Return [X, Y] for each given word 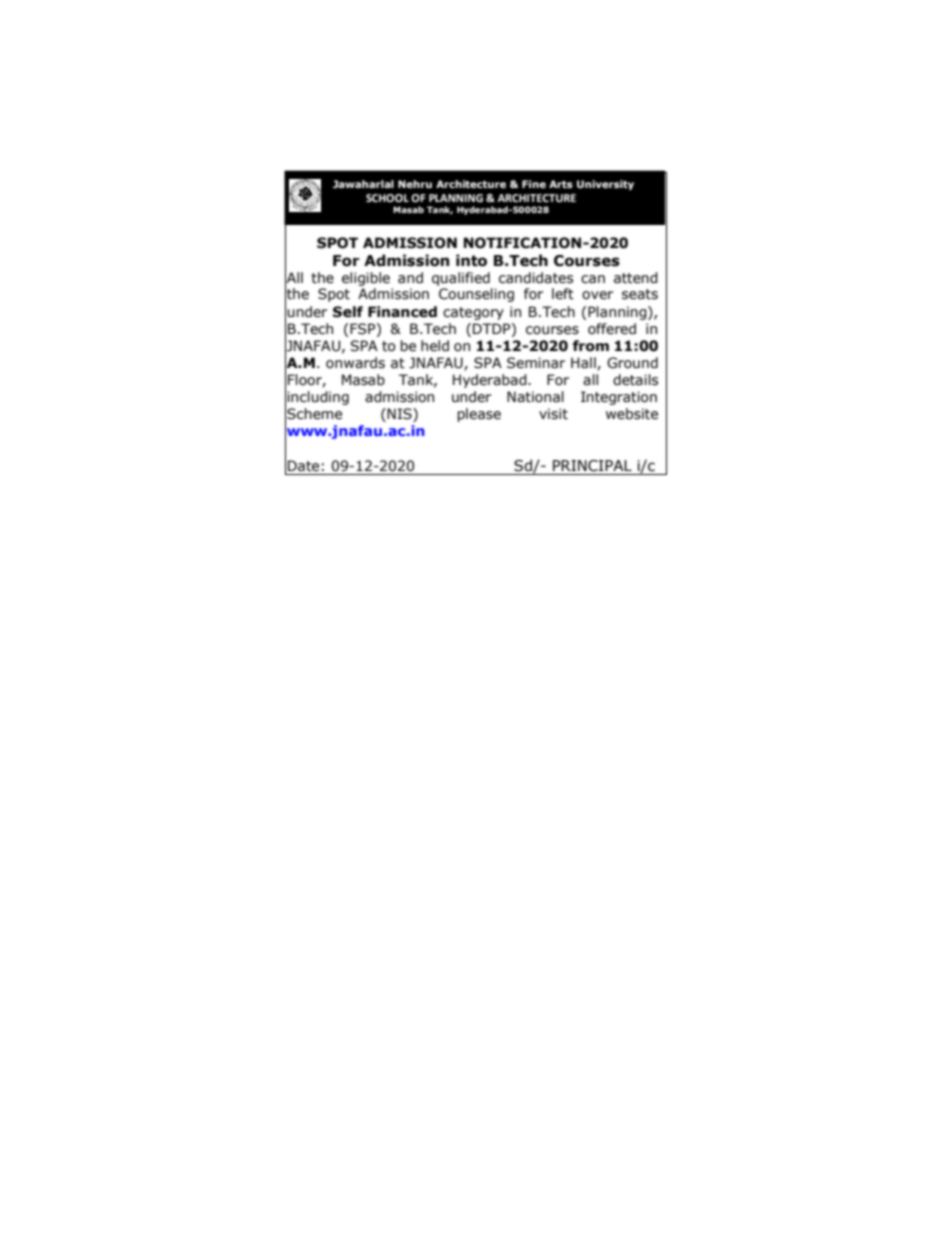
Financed [402, 312]
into [471, 260]
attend [636, 278]
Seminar [536, 363]
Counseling [476, 295]
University [605, 185]
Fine [534, 184]
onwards [355, 363]
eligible [366, 279]
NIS [400, 415]
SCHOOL [387, 198]
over [597, 295]
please [479, 415]
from [591, 346]
